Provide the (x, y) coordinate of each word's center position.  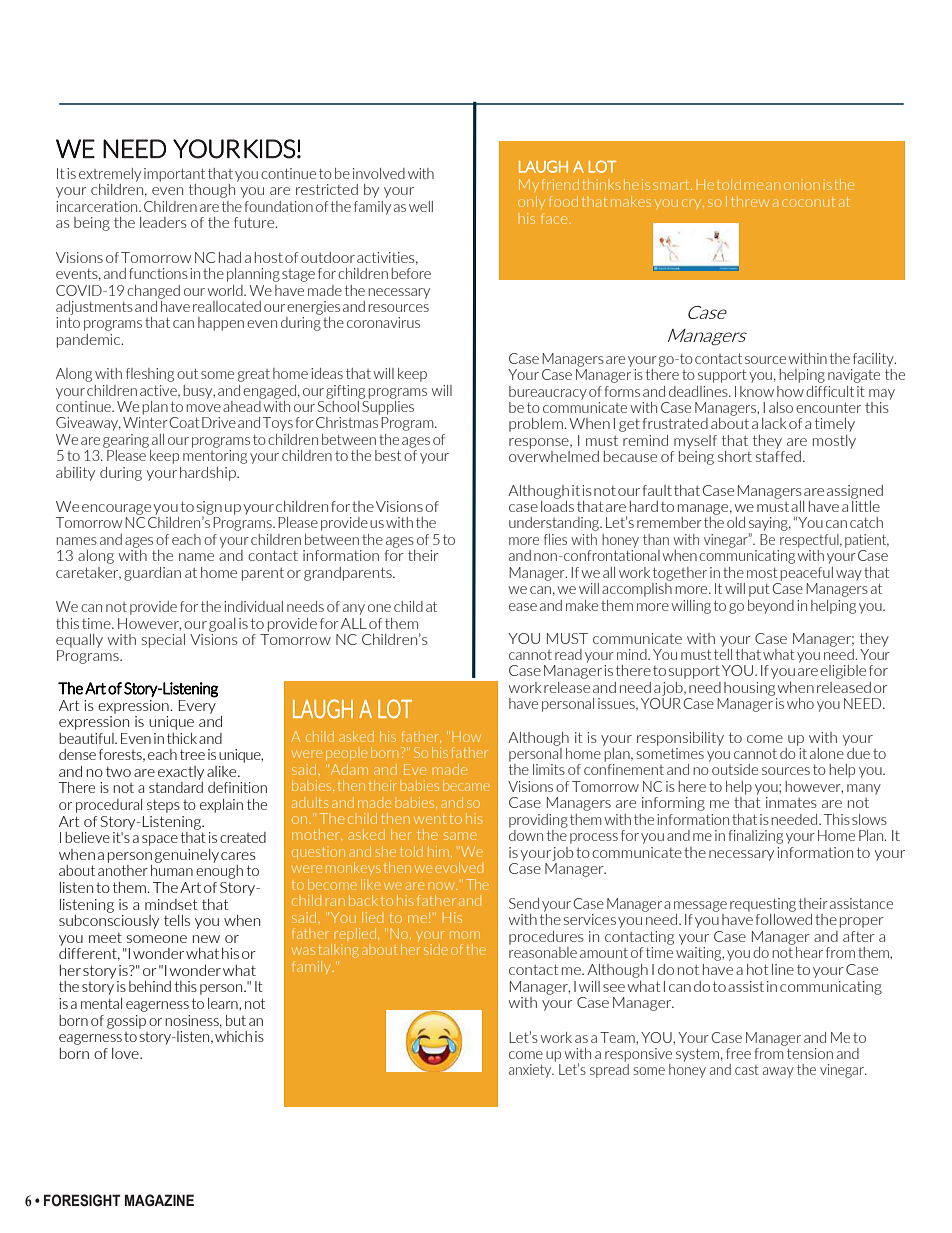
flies (555, 539)
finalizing (756, 837)
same (460, 836)
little (866, 505)
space (160, 840)
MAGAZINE (159, 1200)
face (555, 218)
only (531, 202)
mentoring (215, 457)
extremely (110, 175)
